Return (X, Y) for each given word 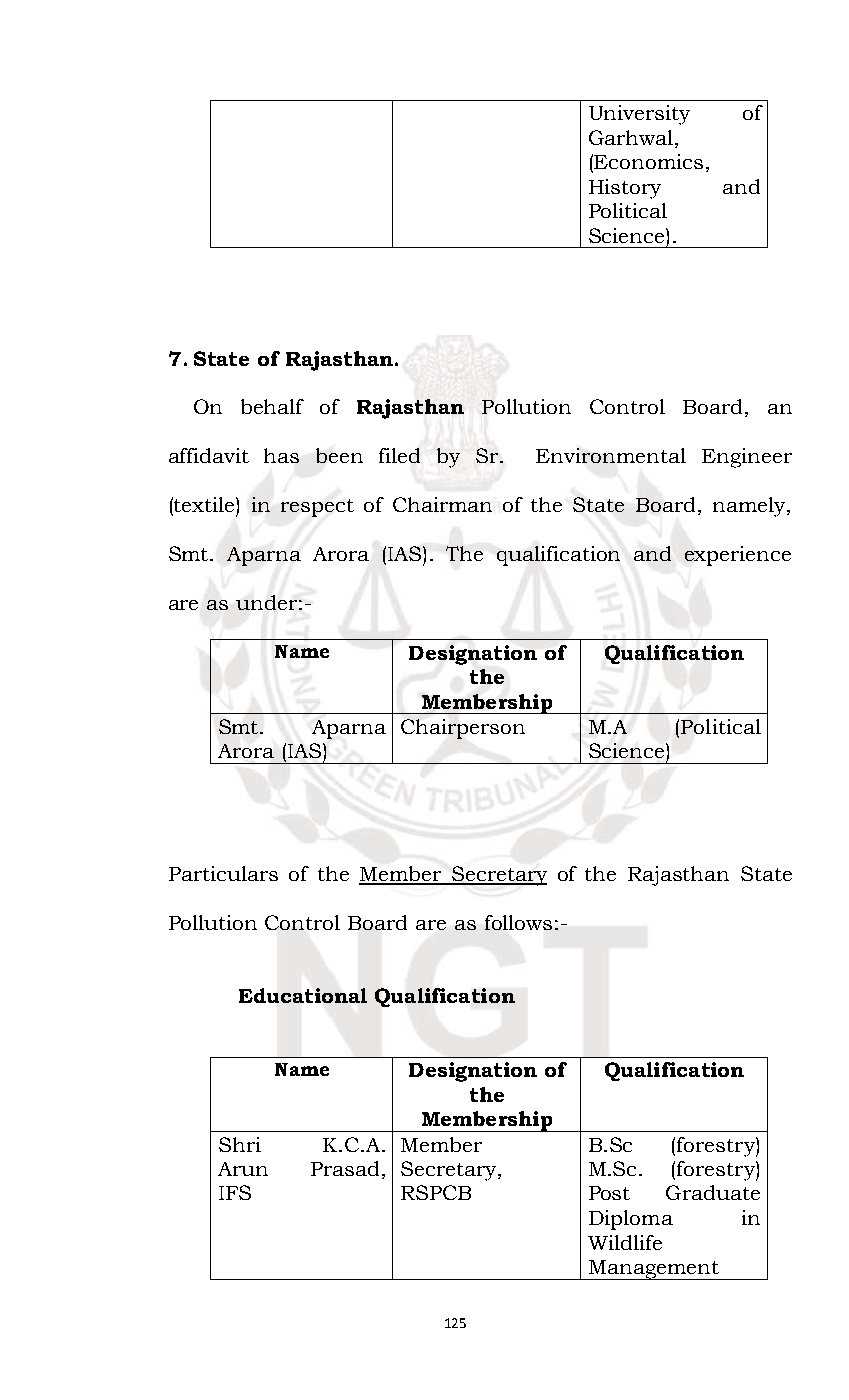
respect (317, 508)
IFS (235, 1192)
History (625, 189)
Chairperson (463, 729)
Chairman (442, 504)
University (639, 115)
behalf (272, 406)
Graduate (713, 1192)
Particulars (223, 873)
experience (738, 556)
